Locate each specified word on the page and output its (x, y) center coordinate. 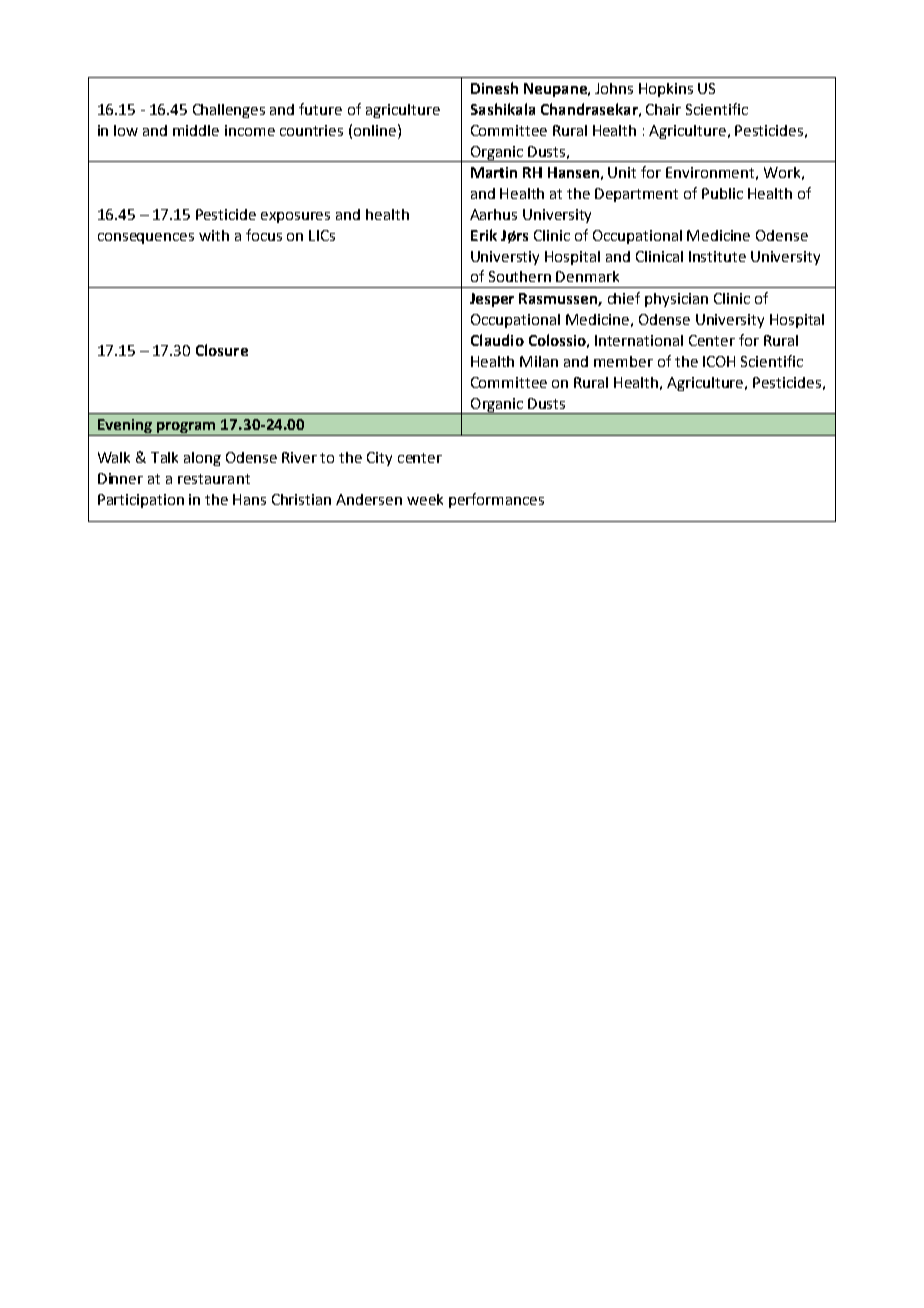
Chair (663, 109)
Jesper (492, 300)
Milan (539, 361)
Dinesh (494, 88)
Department (636, 195)
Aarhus (493, 214)
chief (624, 298)
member (623, 361)
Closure (222, 350)
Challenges (229, 111)
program (187, 429)
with (214, 235)
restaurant (214, 479)
